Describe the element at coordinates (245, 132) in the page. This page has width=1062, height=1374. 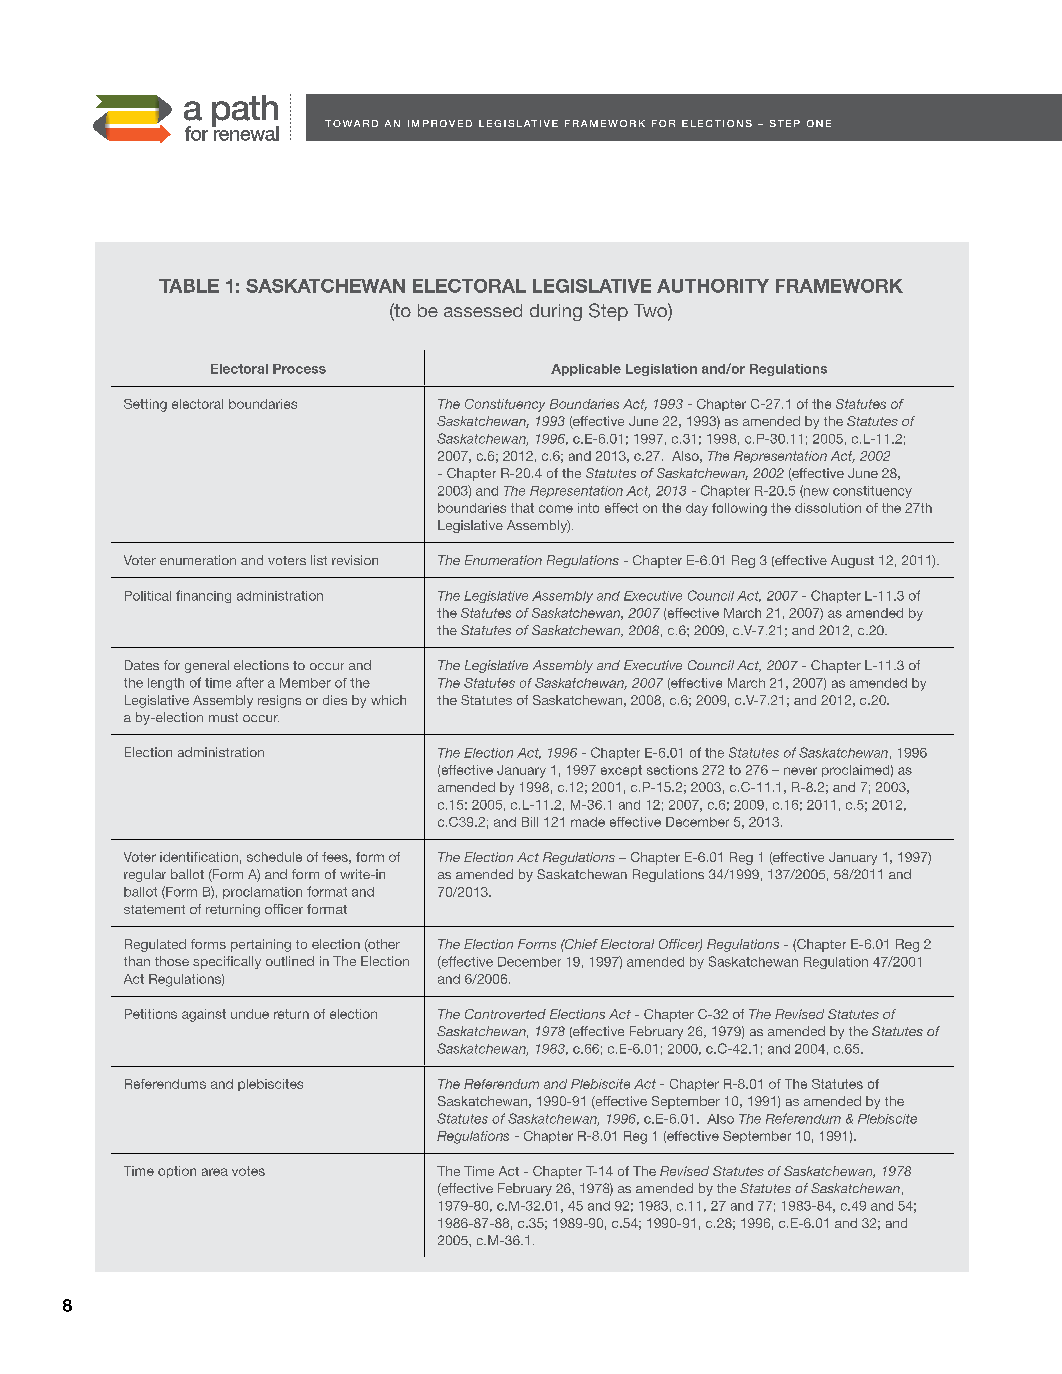
I see `renewal` at that location.
